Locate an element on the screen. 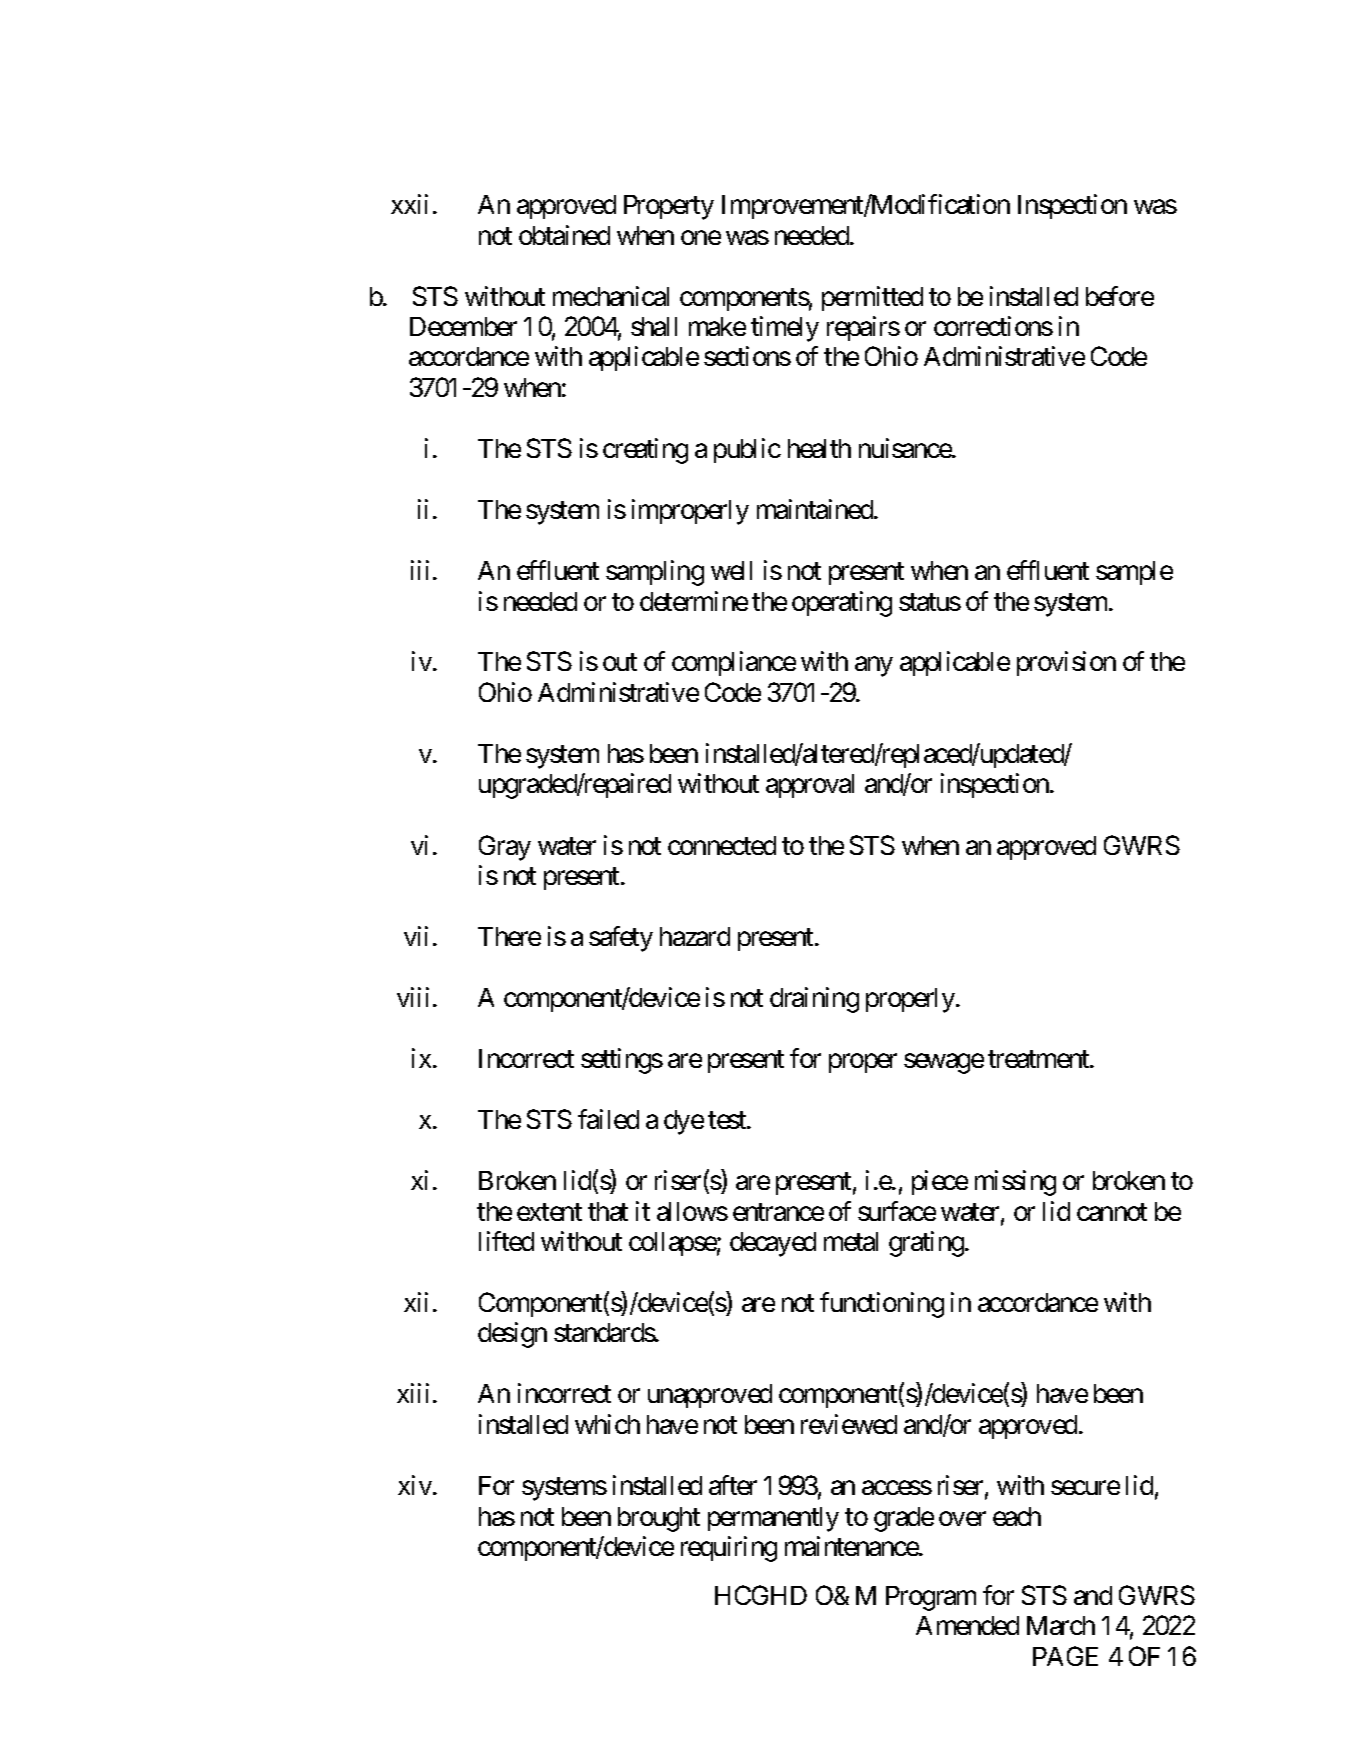 Image resolution: width=1354 pixels, height=1752 pixels. provision is located at coordinates (1066, 663).
